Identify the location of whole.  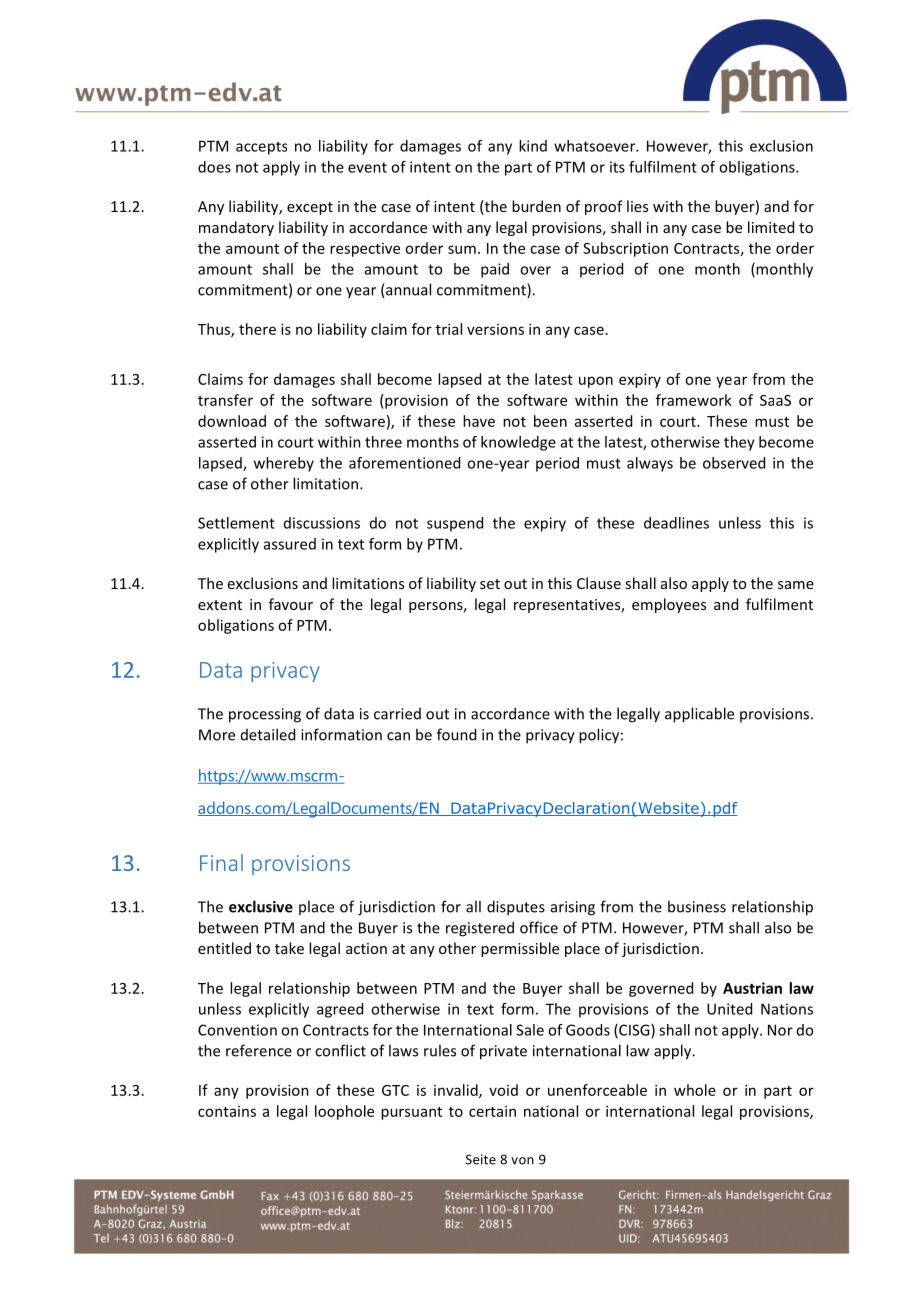
(695, 1090).
